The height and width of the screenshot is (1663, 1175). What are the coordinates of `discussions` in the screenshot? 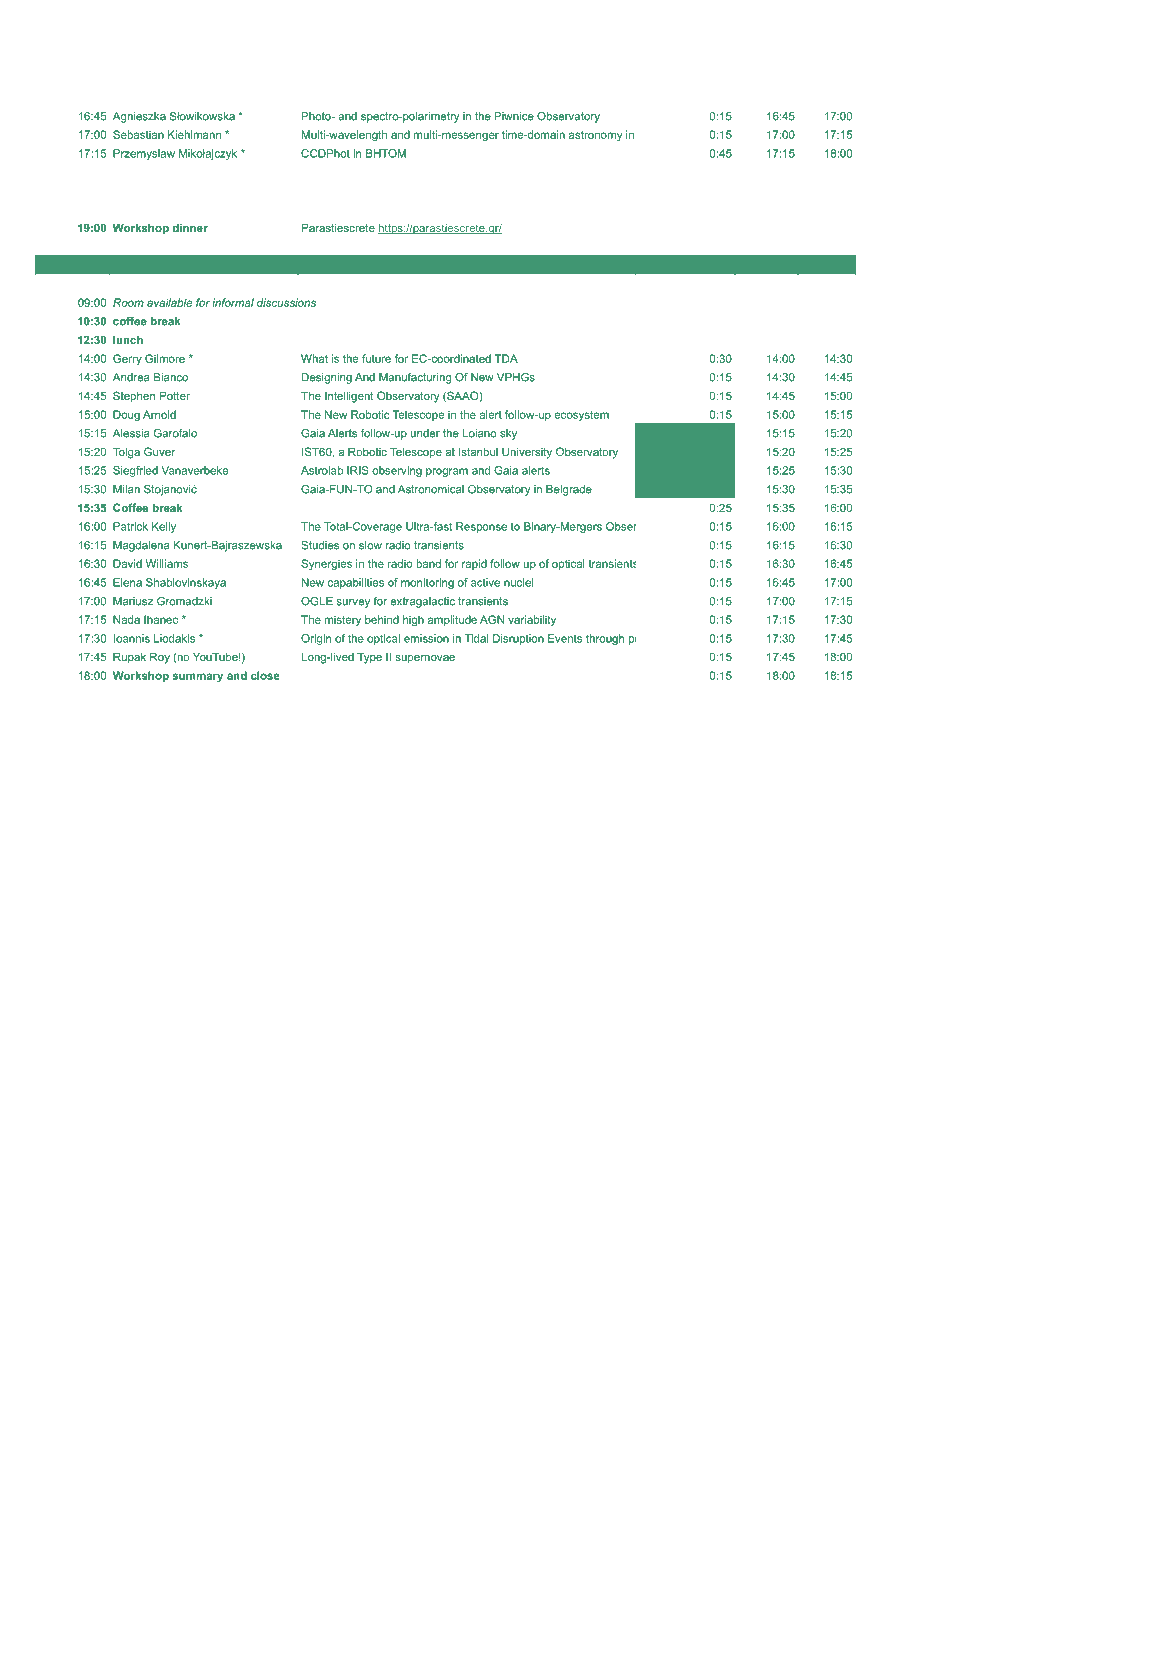 It's located at (286, 302).
